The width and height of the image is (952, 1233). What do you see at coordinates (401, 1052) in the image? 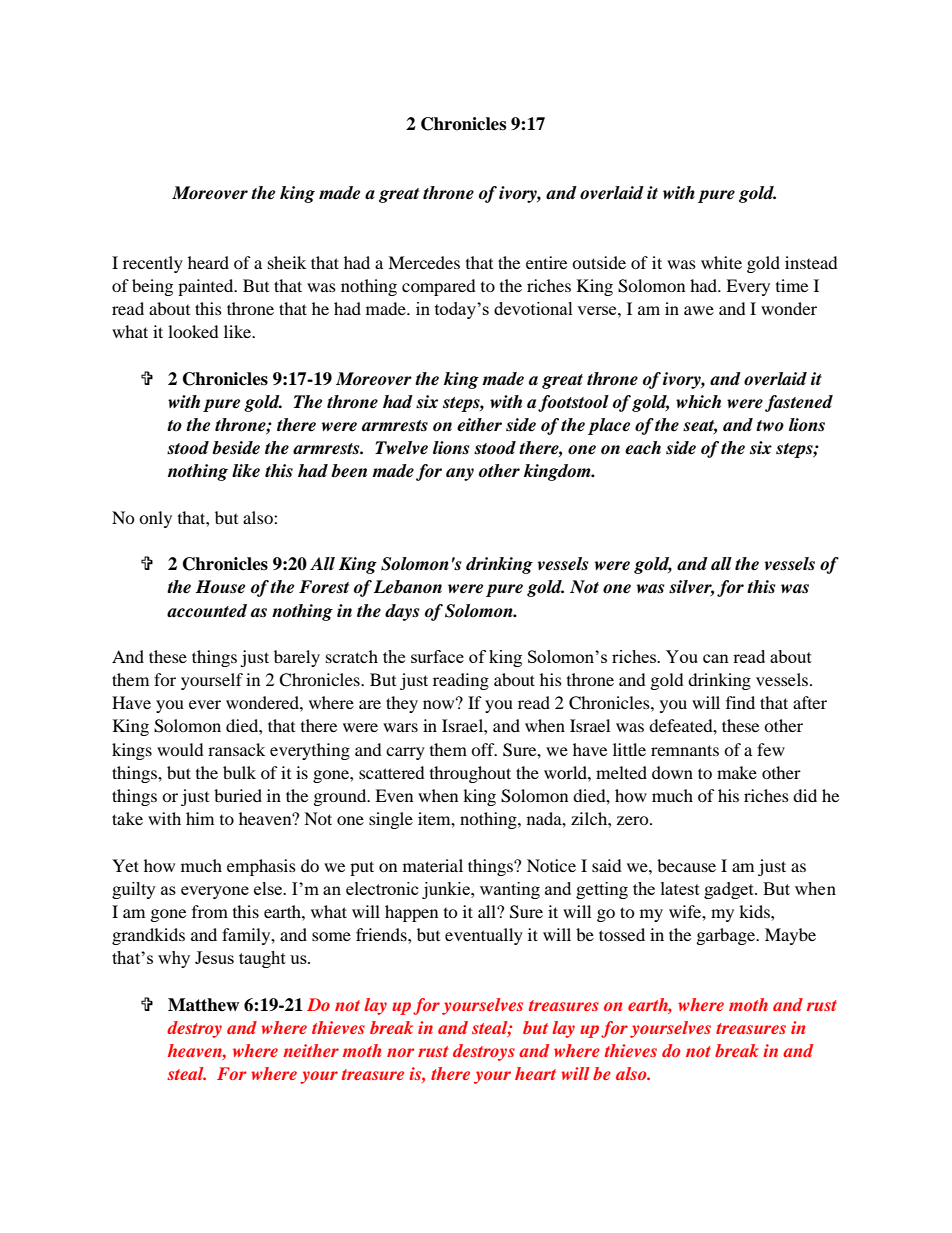
I see `nor` at bounding box center [401, 1052].
